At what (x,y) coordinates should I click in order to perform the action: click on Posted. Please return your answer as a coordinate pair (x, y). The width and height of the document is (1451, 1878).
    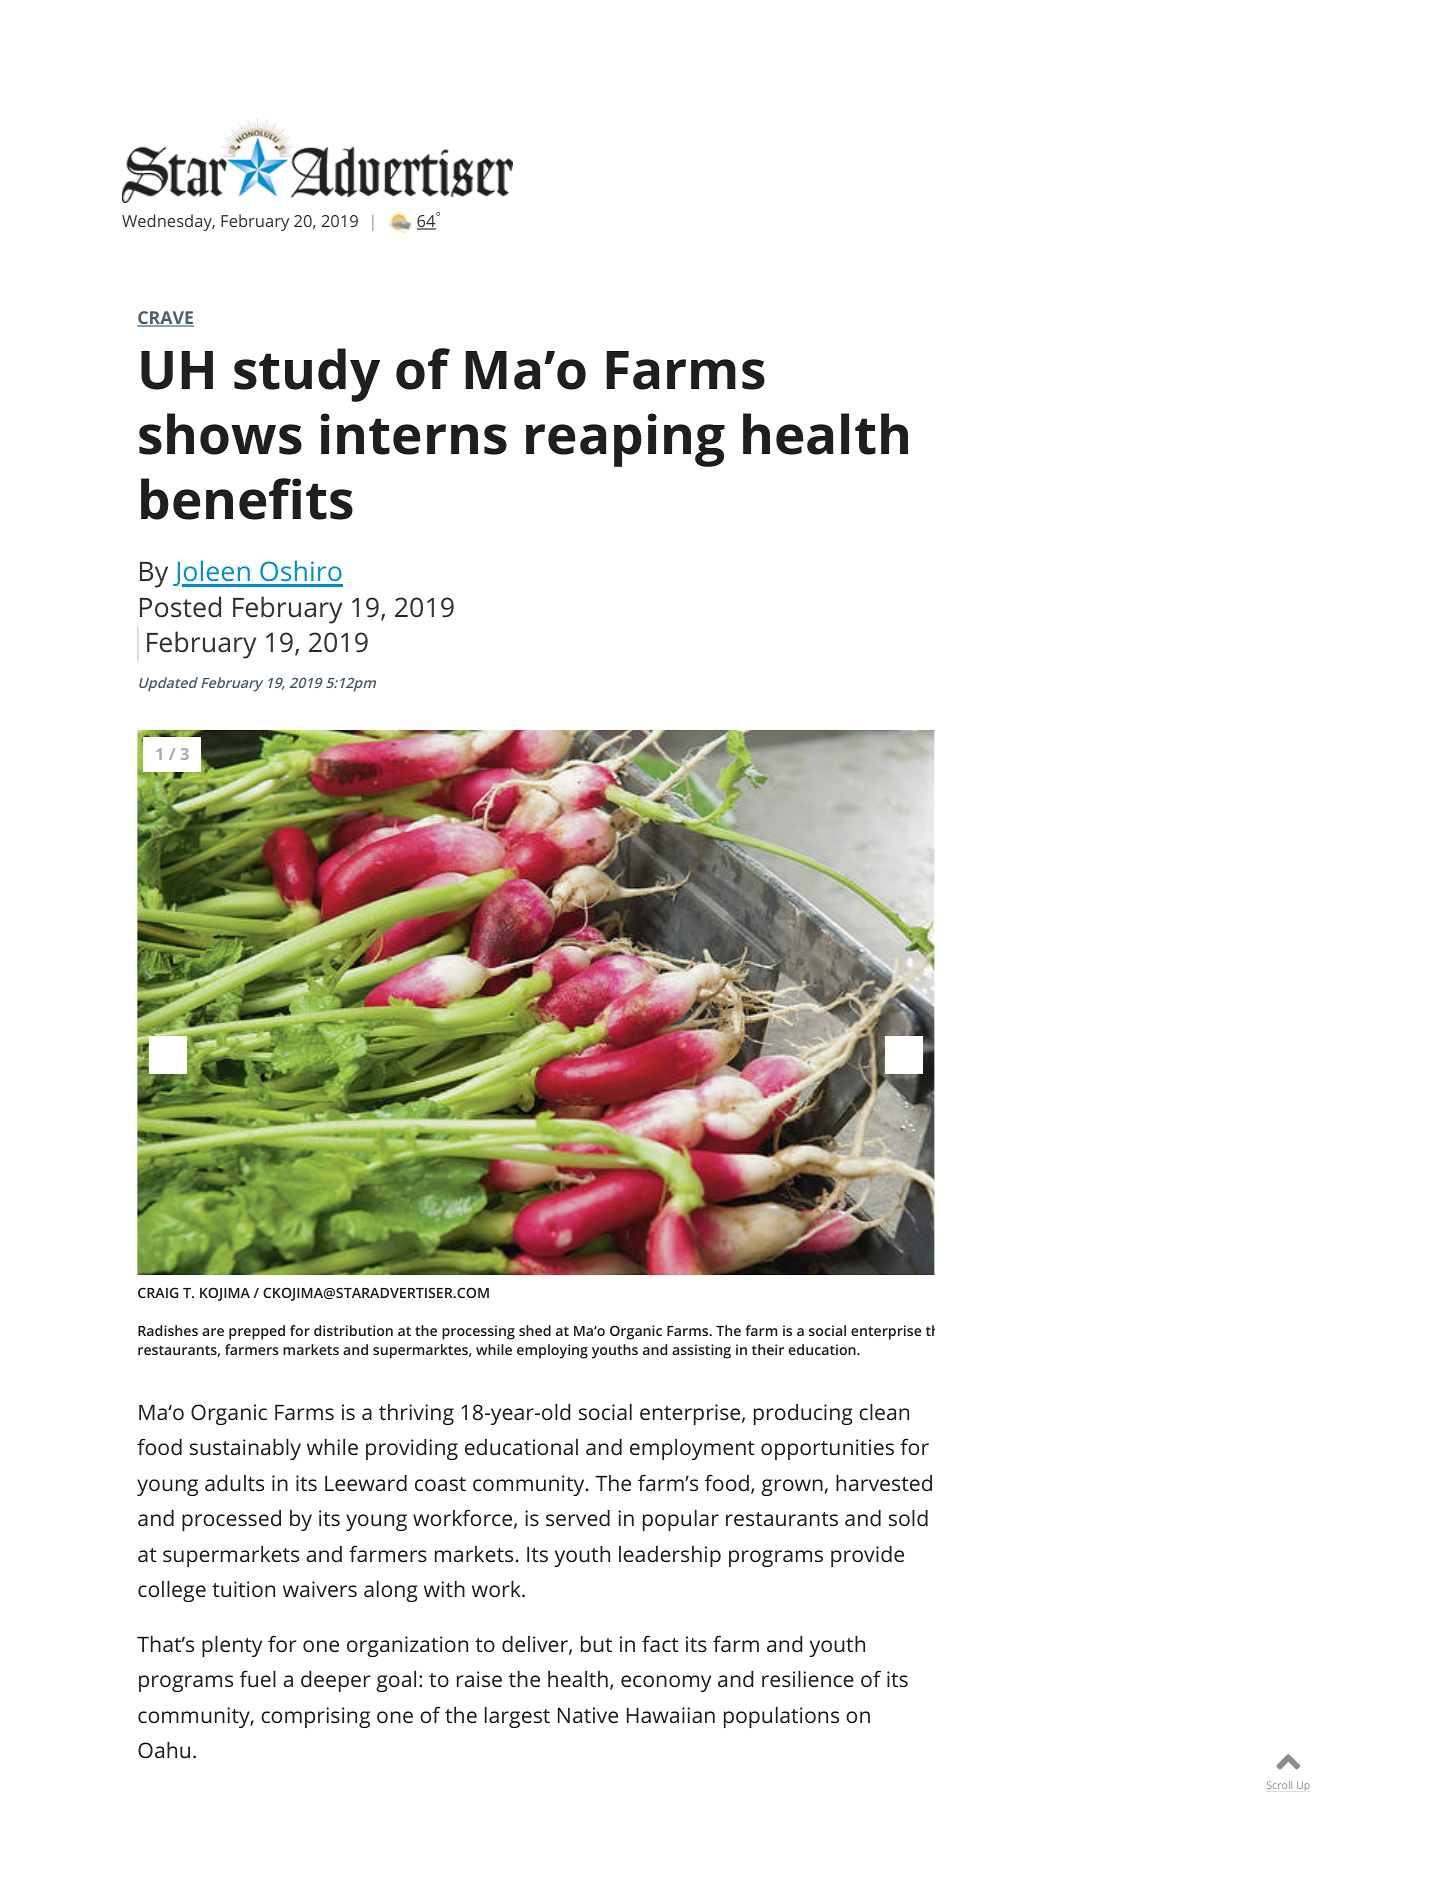
    Looking at the image, I should click on (180, 607).
